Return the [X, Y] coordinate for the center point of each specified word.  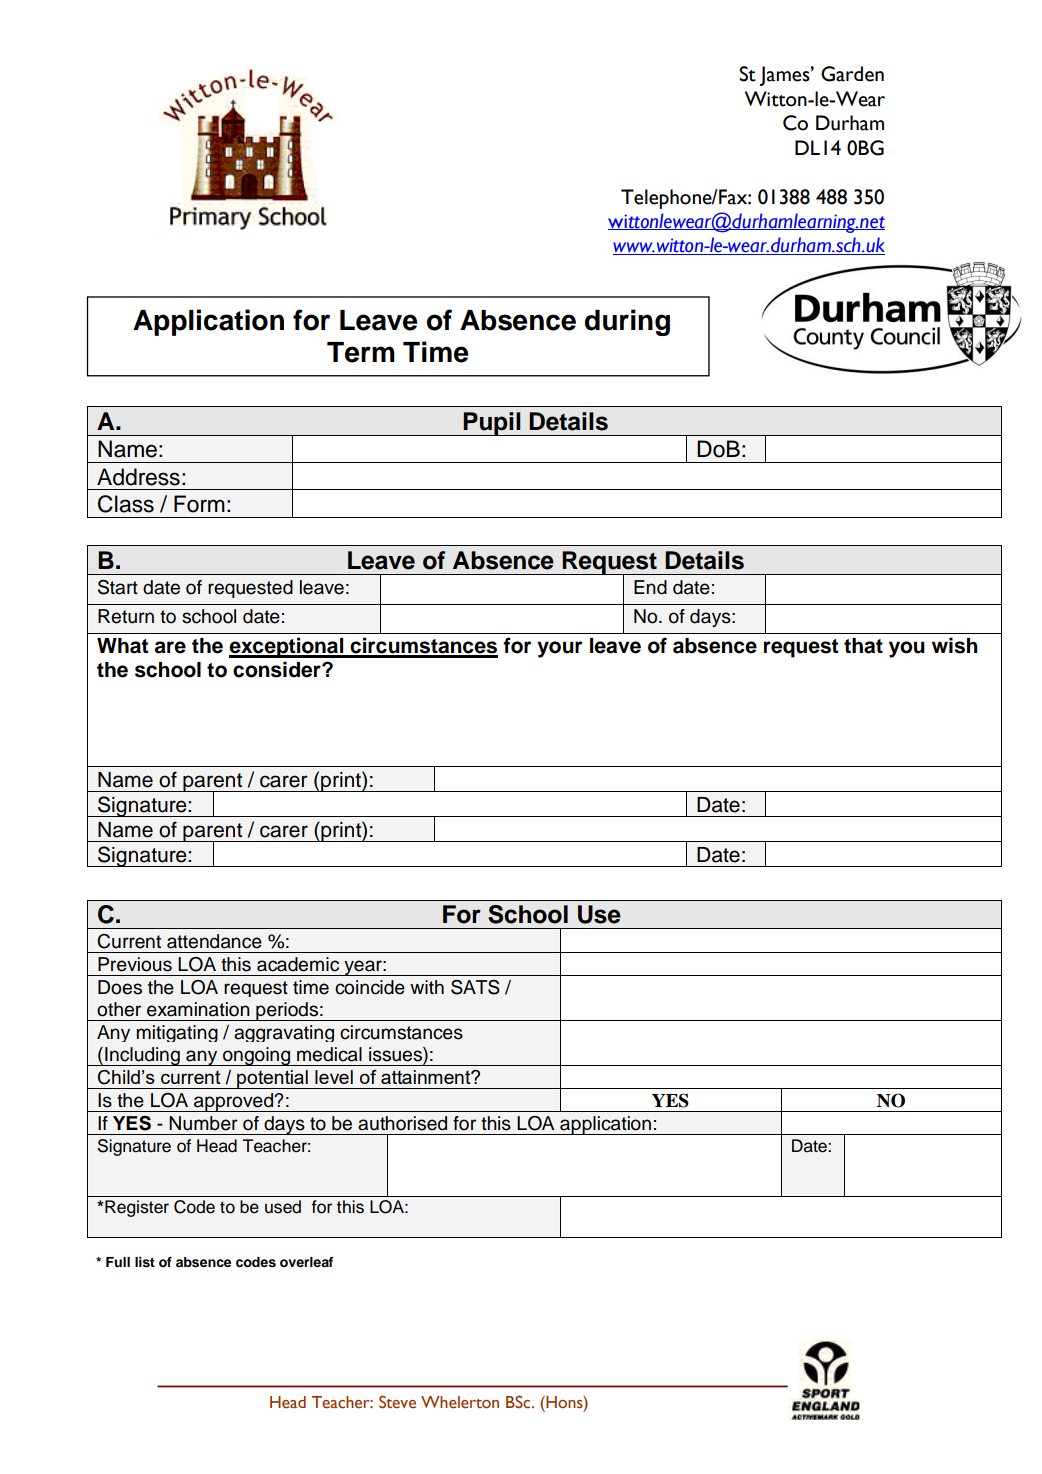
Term [361, 352]
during [627, 322]
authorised [402, 1123]
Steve [397, 1402]
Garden [852, 74]
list [145, 1262]
